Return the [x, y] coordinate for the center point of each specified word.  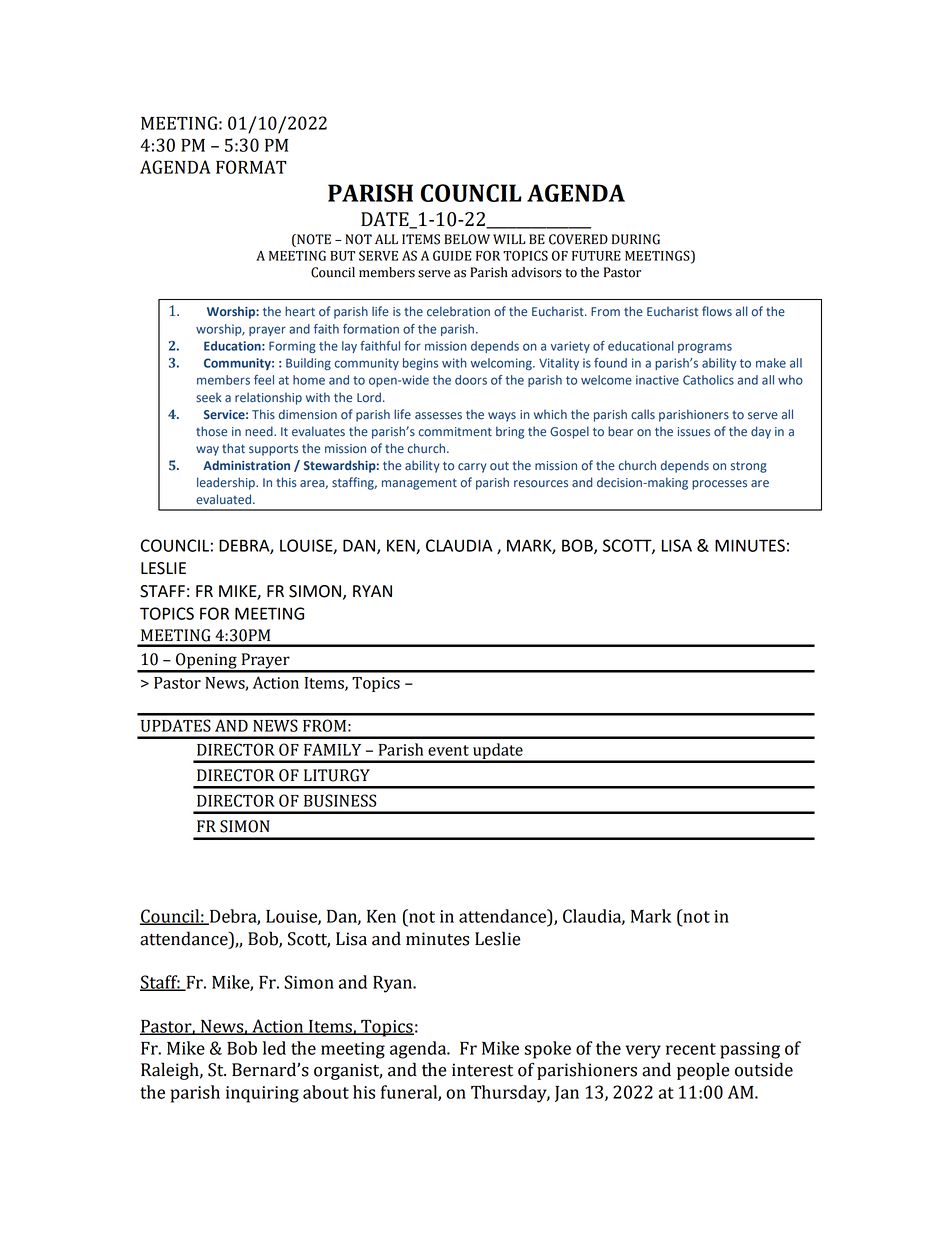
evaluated [223, 499]
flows [717, 311]
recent [691, 1049]
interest [482, 1070]
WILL [509, 239]
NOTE [313, 240]
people [703, 1071]
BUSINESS [340, 800]
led [274, 1048]
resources [541, 484]
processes [719, 485]
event [448, 750]
